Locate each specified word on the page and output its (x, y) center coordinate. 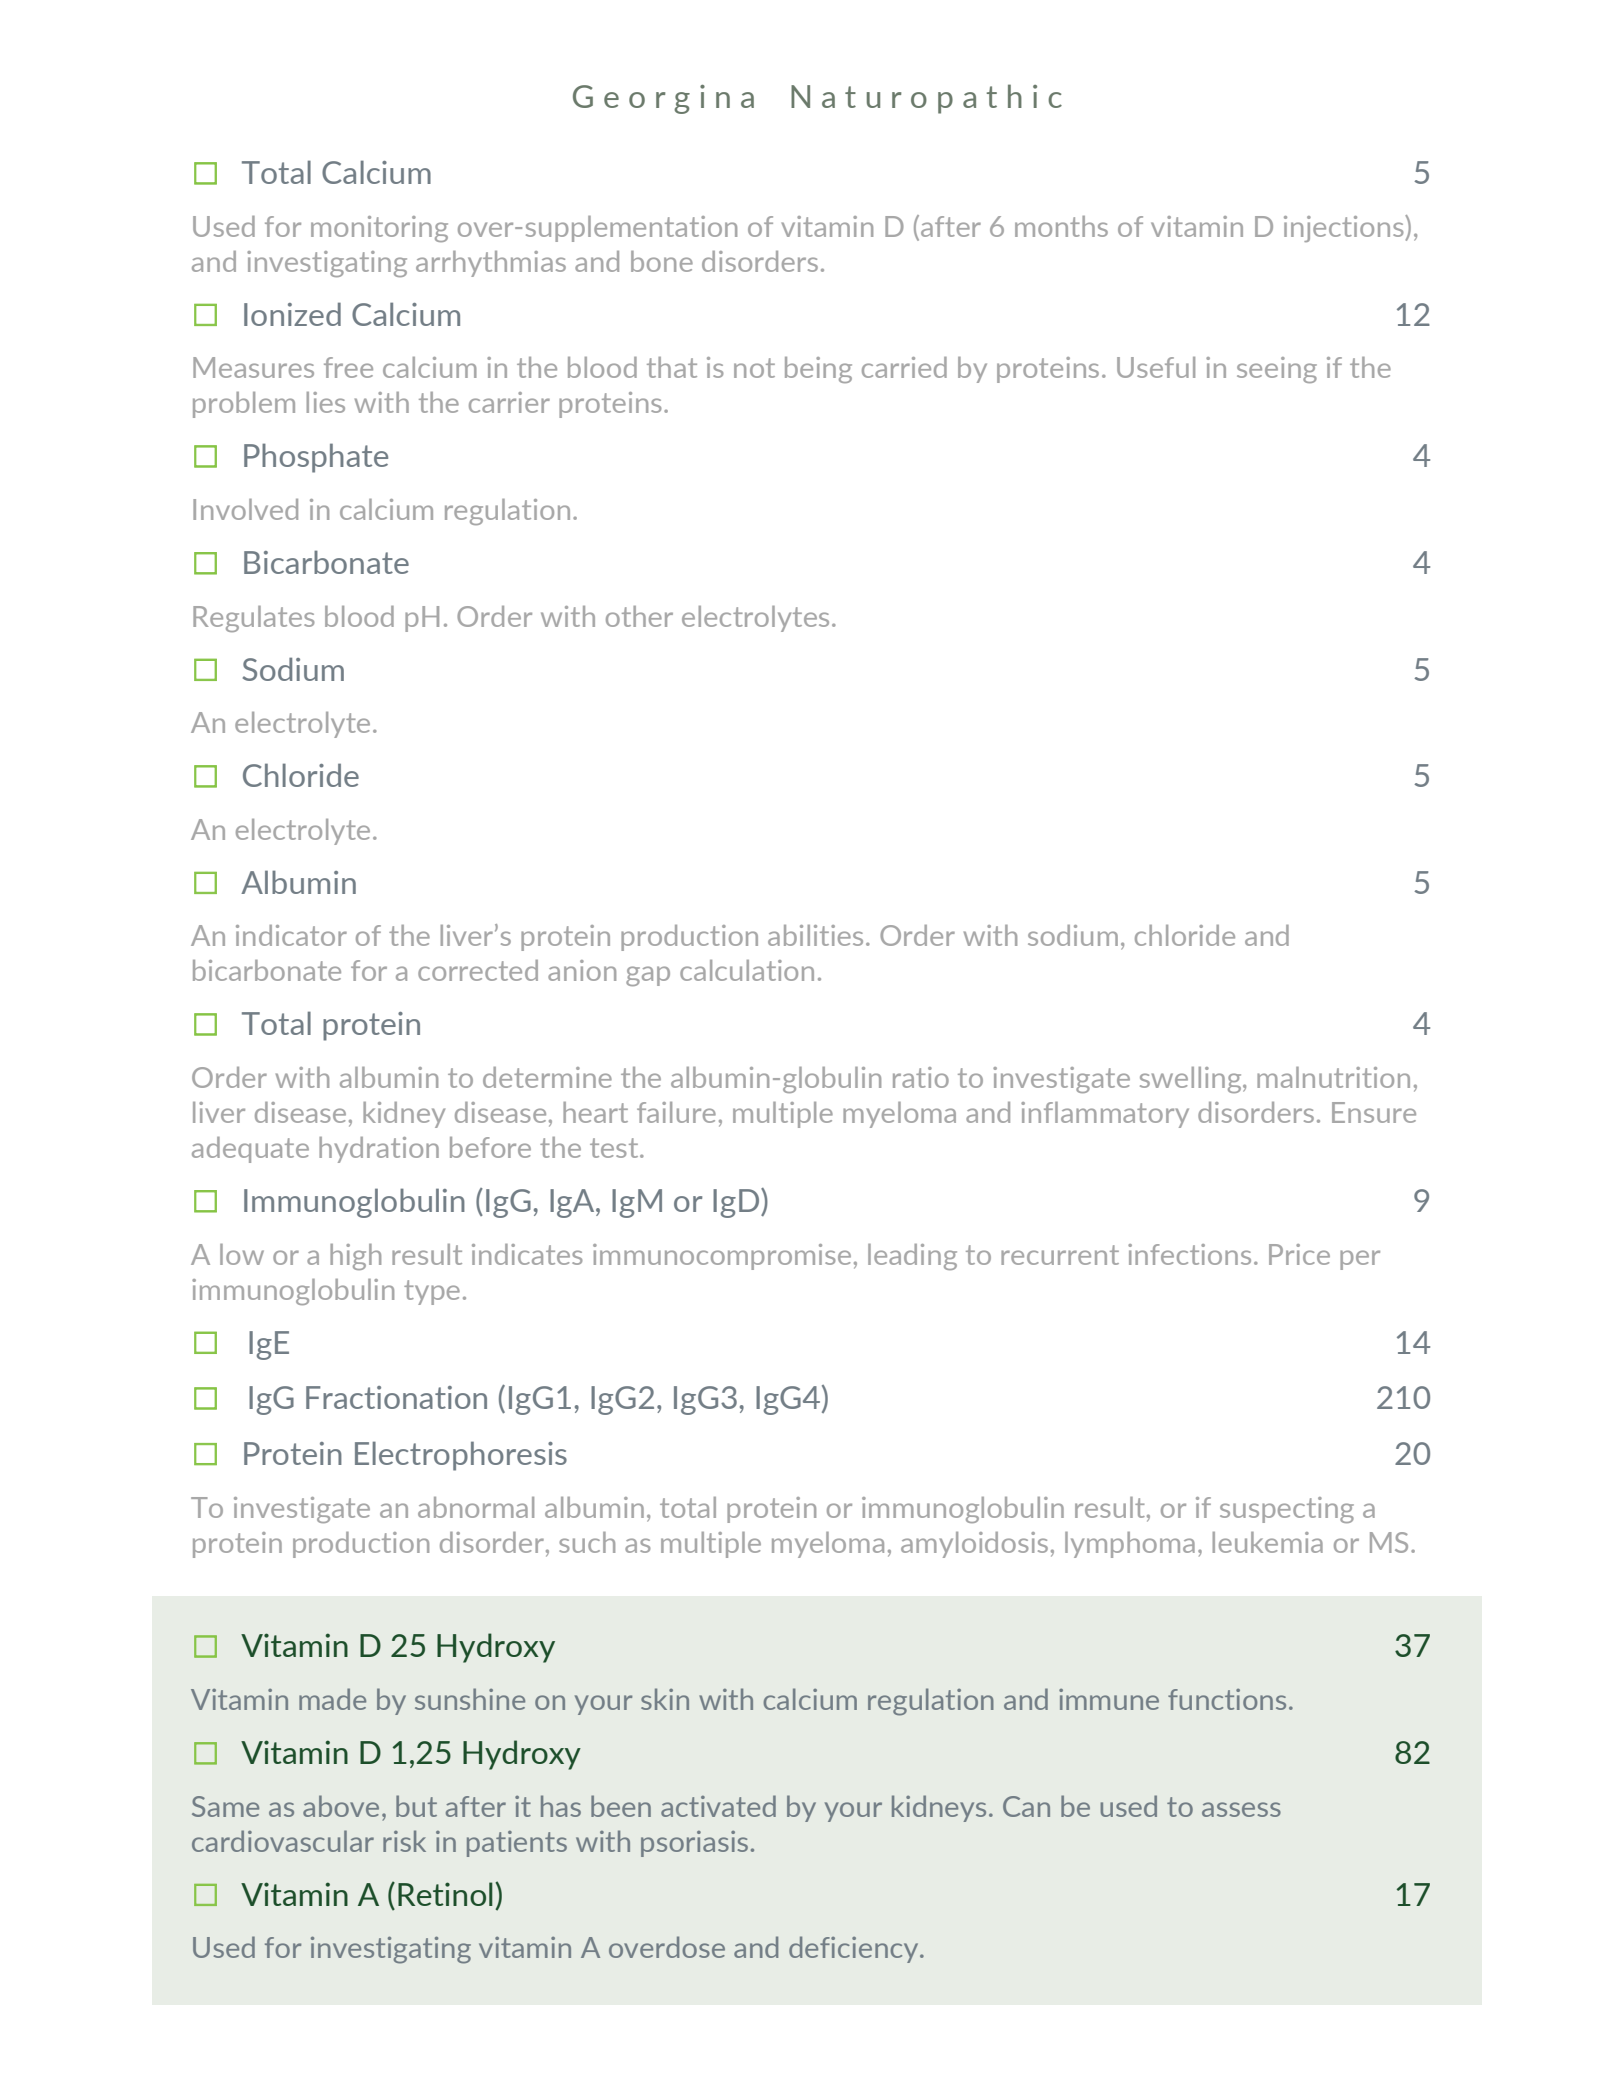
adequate (250, 1150)
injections (1345, 228)
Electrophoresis (461, 1456)
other (639, 616)
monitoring (379, 229)
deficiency (855, 1949)
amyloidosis (974, 1545)
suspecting (1287, 1510)
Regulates (254, 619)
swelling (1192, 1080)
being (818, 370)
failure (676, 1112)
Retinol (445, 1894)
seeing (1277, 370)
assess (1241, 1809)
